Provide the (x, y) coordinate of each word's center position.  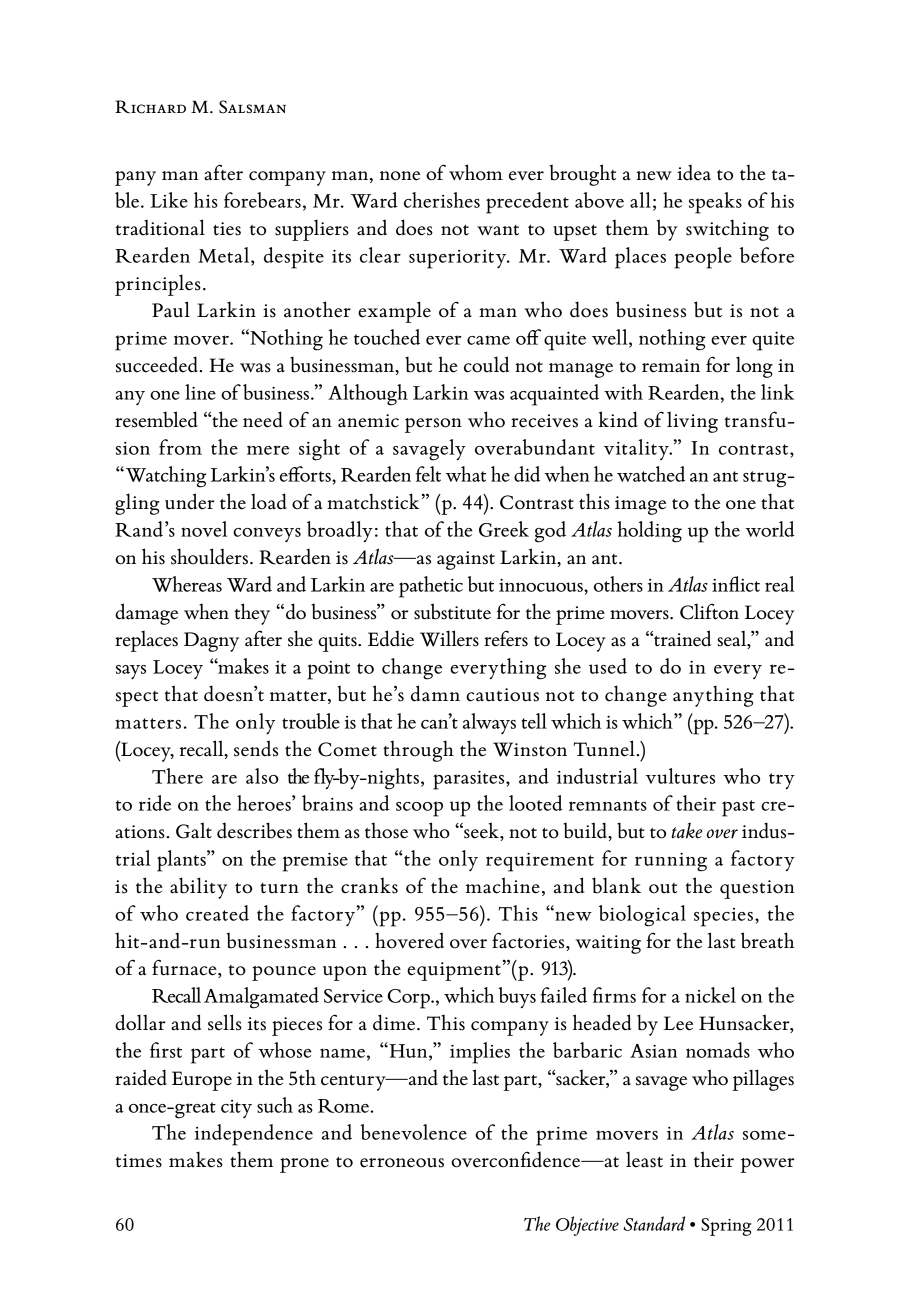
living (692, 422)
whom (476, 172)
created (217, 913)
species (723, 917)
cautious (502, 695)
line (200, 392)
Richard (150, 107)
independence (254, 1135)
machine (503, 885)
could (486, 364)
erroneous (402, 1163)
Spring (726, 1227)
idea (694, 172)
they (252, 614)
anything (713, 696)
